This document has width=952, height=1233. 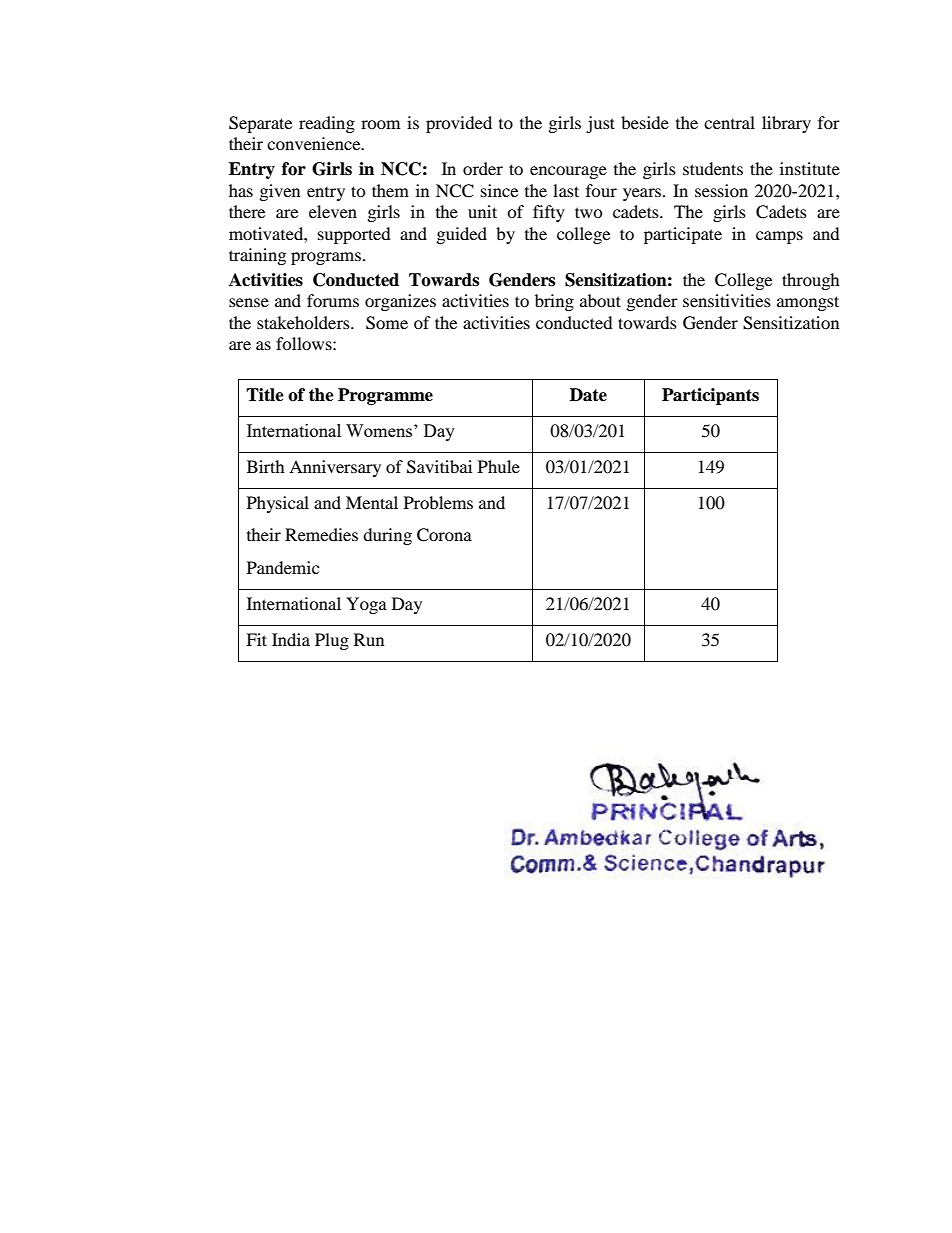 What do you see at coordinates (710, 396) in the document?
I see `Participants` at bounding box center [710, 396].
